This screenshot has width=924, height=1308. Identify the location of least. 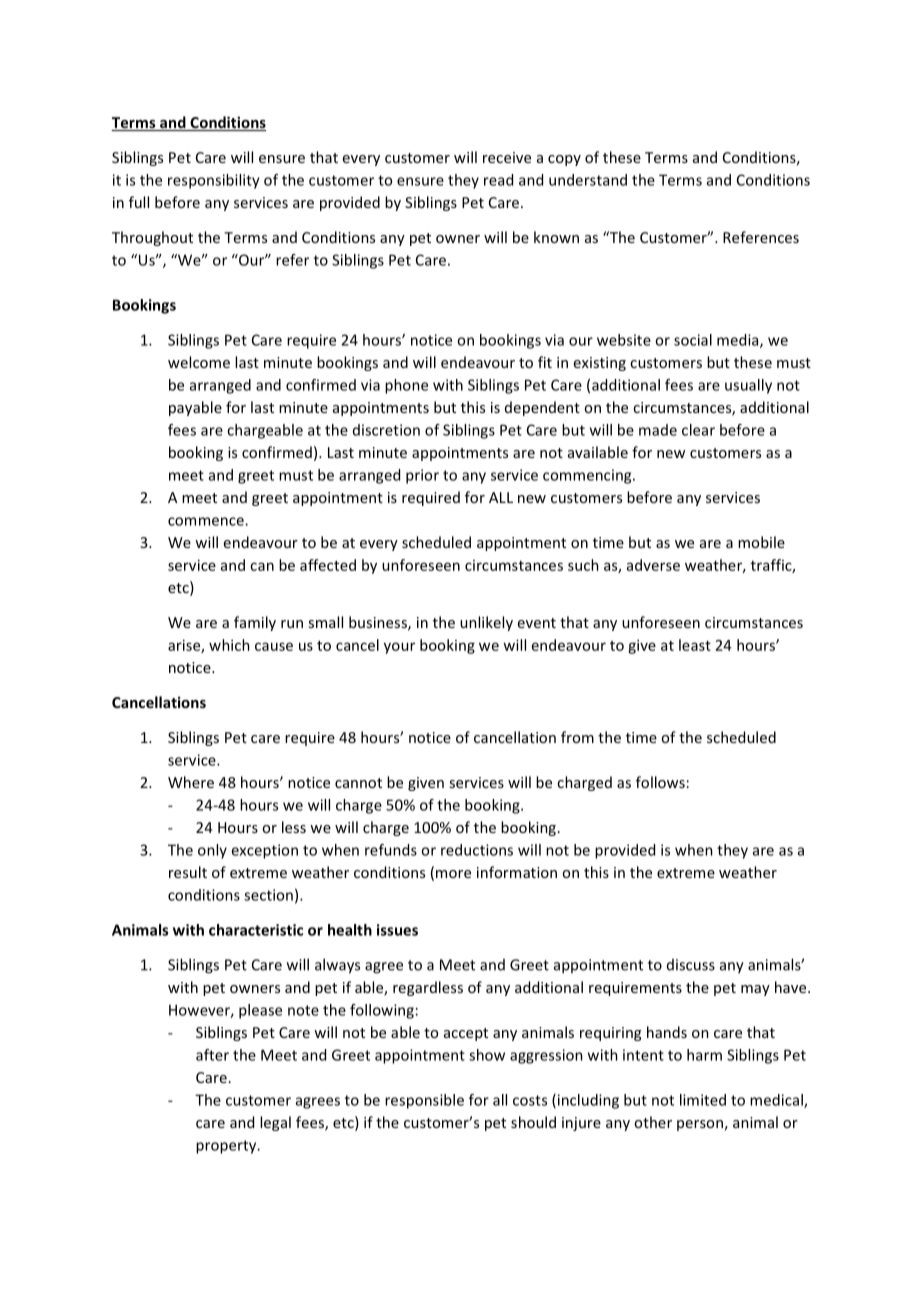
(695, 645).
